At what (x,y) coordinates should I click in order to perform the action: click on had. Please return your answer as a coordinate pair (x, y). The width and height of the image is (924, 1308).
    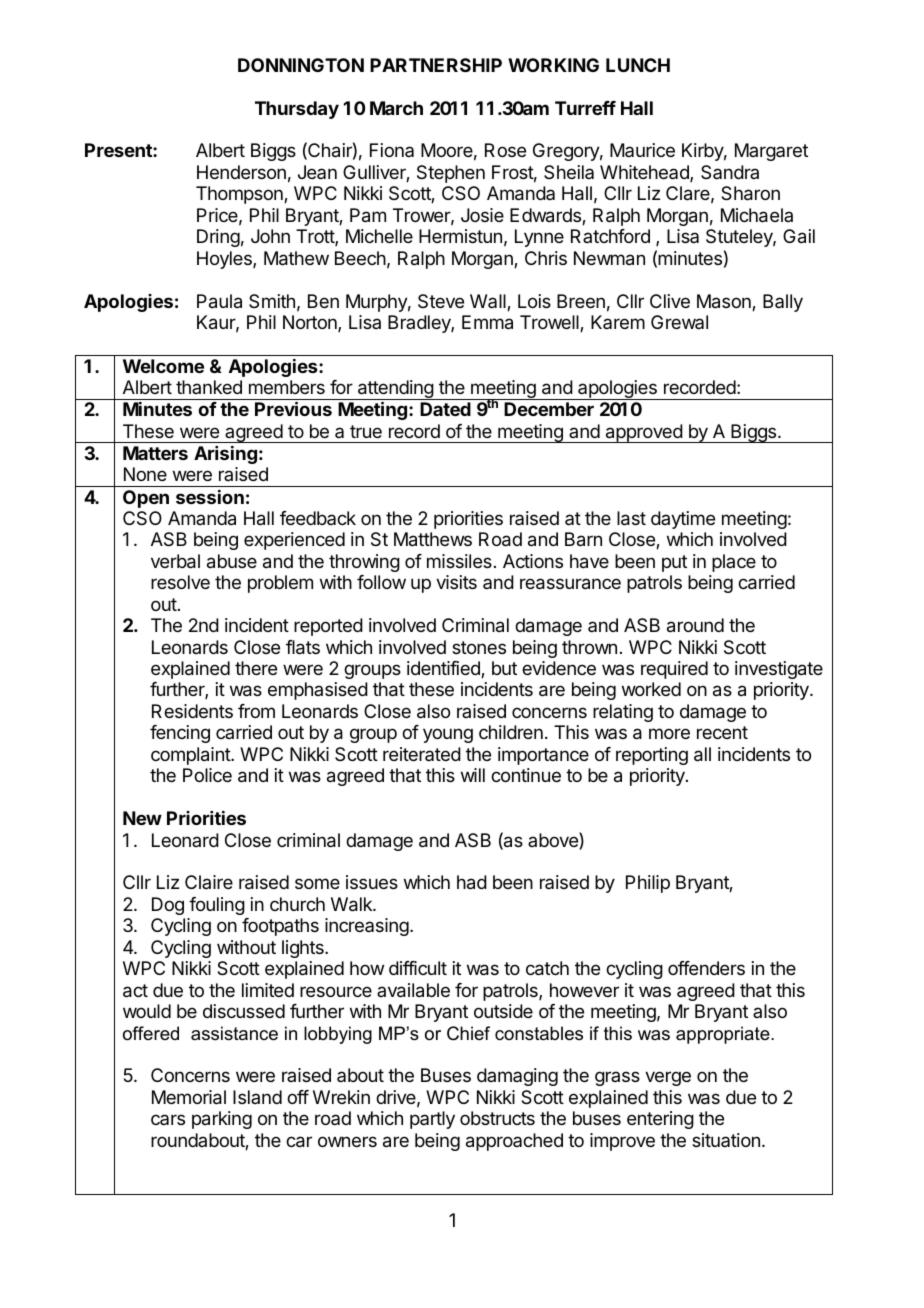
    Looking at the image, I should click on (472, 882).
